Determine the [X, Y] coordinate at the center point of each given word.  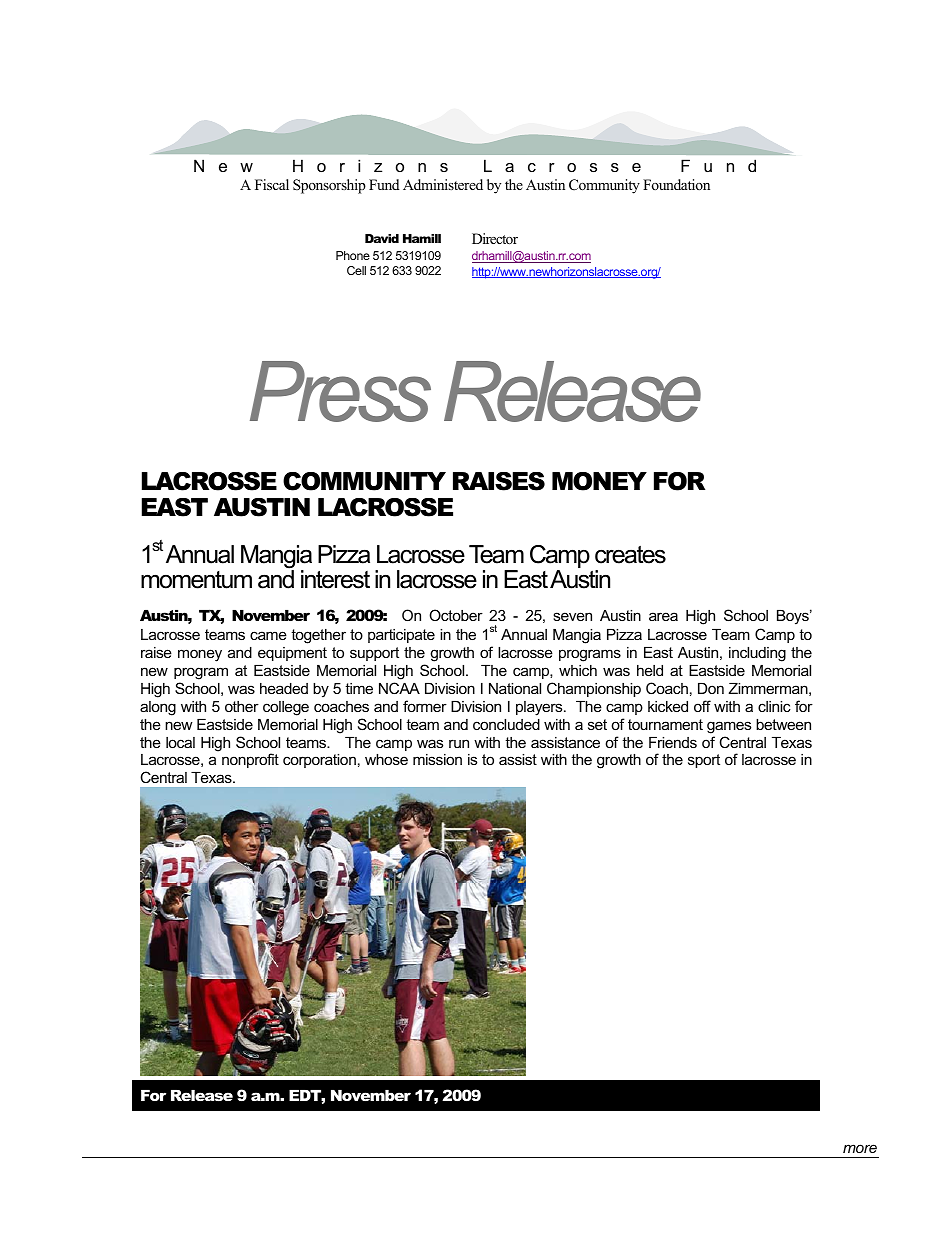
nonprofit [250, 760]
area [663, 616]
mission [437, 759]
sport [704, 761]
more [860, 1148]
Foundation [676, 184]
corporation [319, 761]
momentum [196, 580]
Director [495, 238]
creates [630, 555]
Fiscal [272, 184]
